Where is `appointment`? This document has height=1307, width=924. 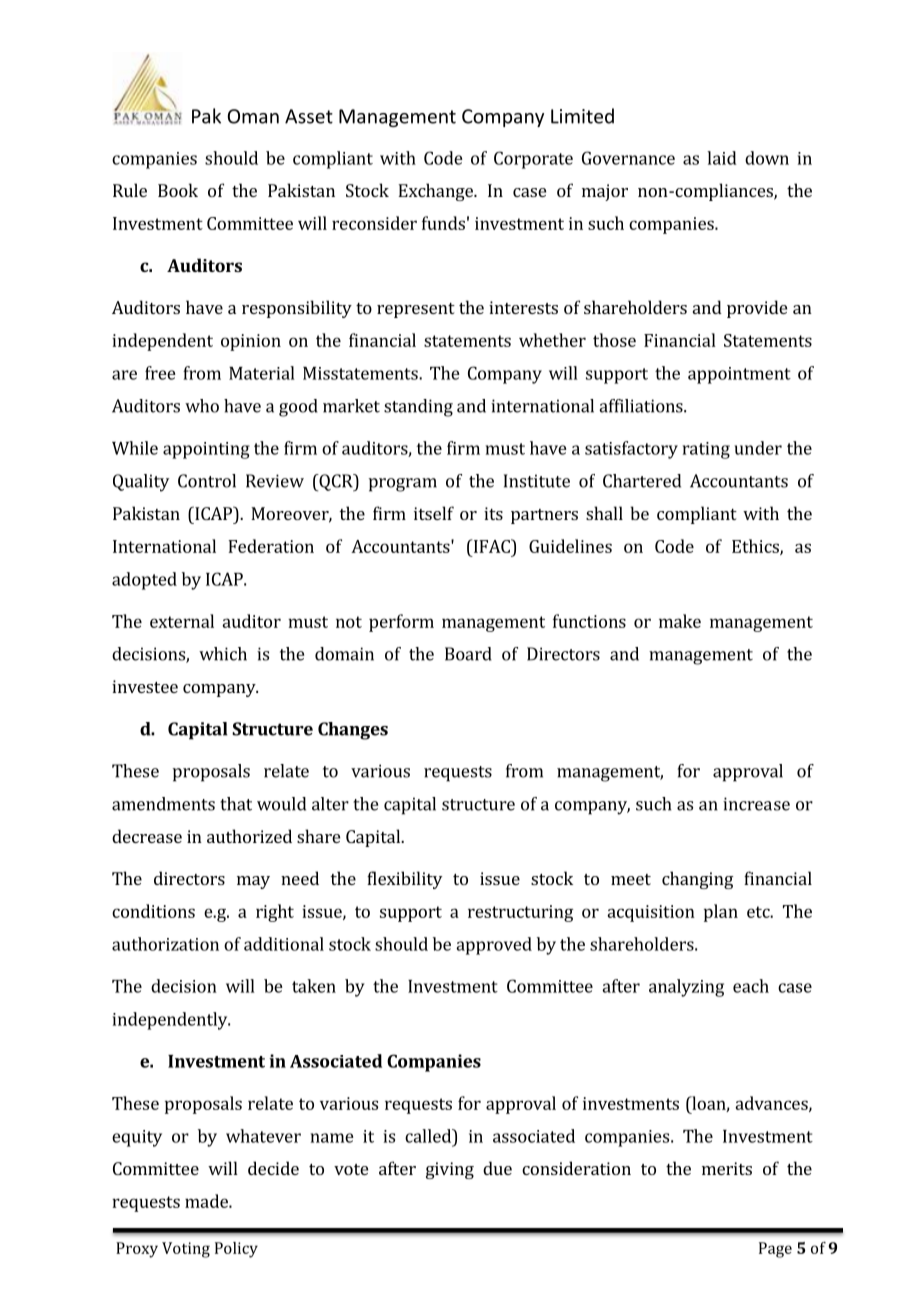
appointment is located at coordinates (739, 375).
